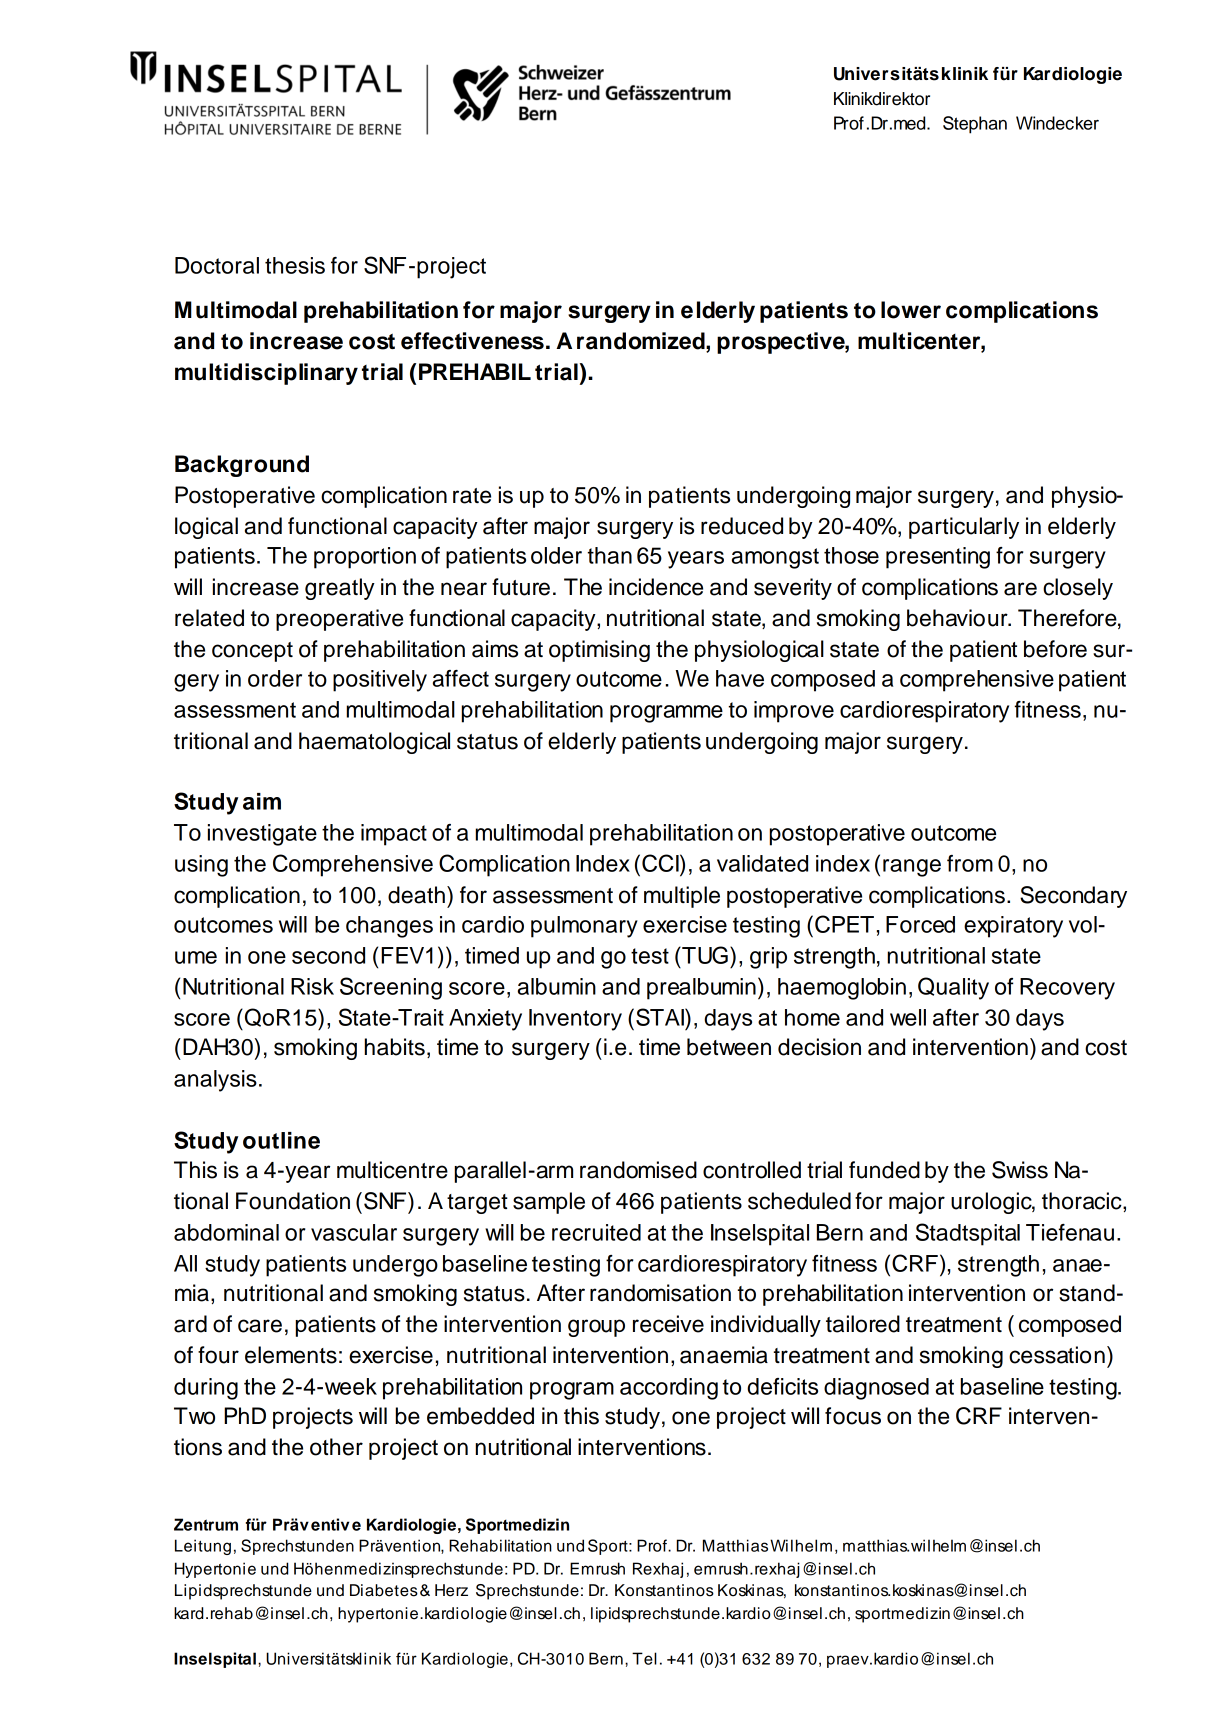 The image size is (1218, 1722). Describe the element at coordinates (970, 863) in the screenshot. I see `from` at that location.
